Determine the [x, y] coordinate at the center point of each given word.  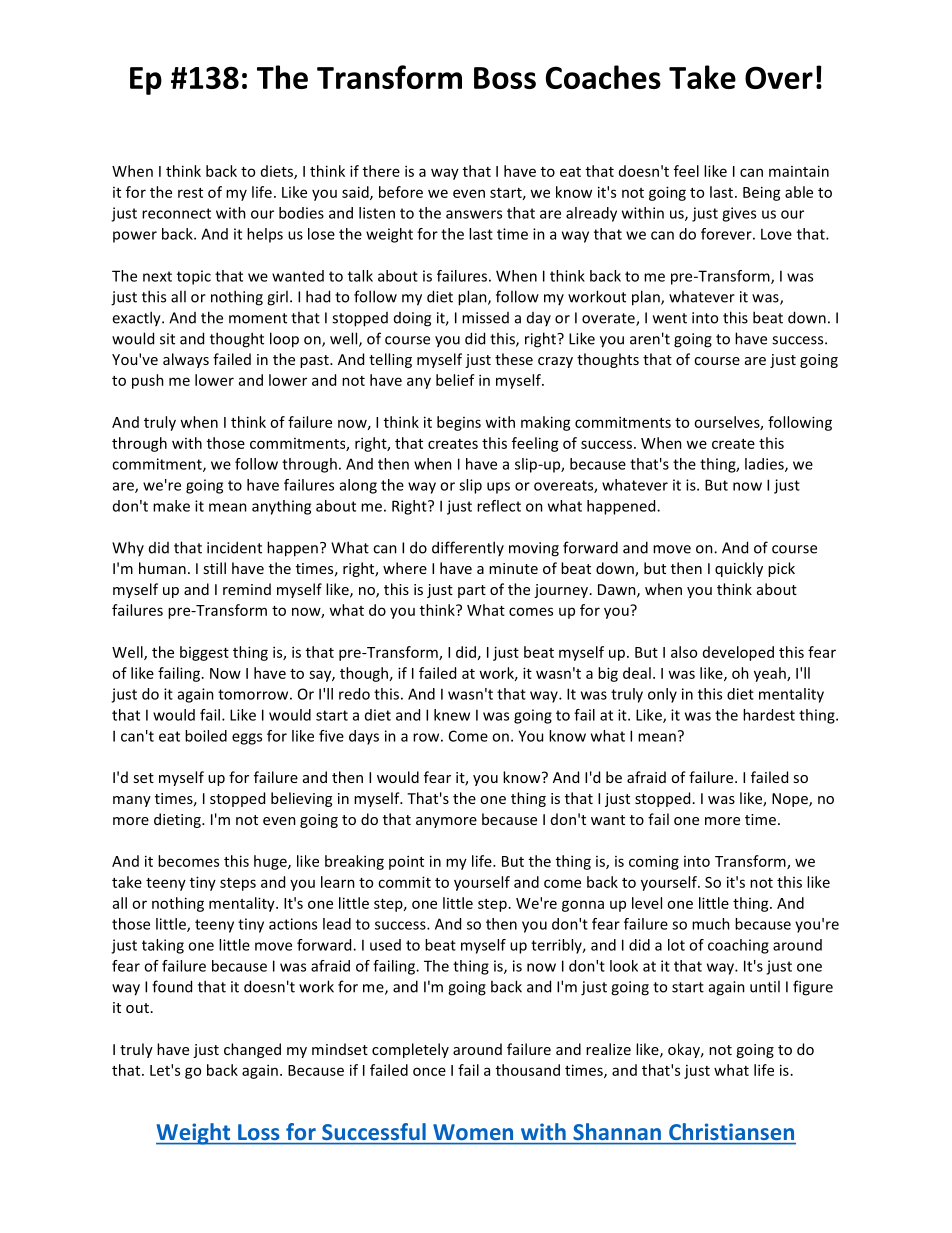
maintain [799, 171]
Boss [505, 78]
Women [473, 1132]
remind [247, 589]
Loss [258, 1132]
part [472, 591]
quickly [739, 569]
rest [190, 193]
